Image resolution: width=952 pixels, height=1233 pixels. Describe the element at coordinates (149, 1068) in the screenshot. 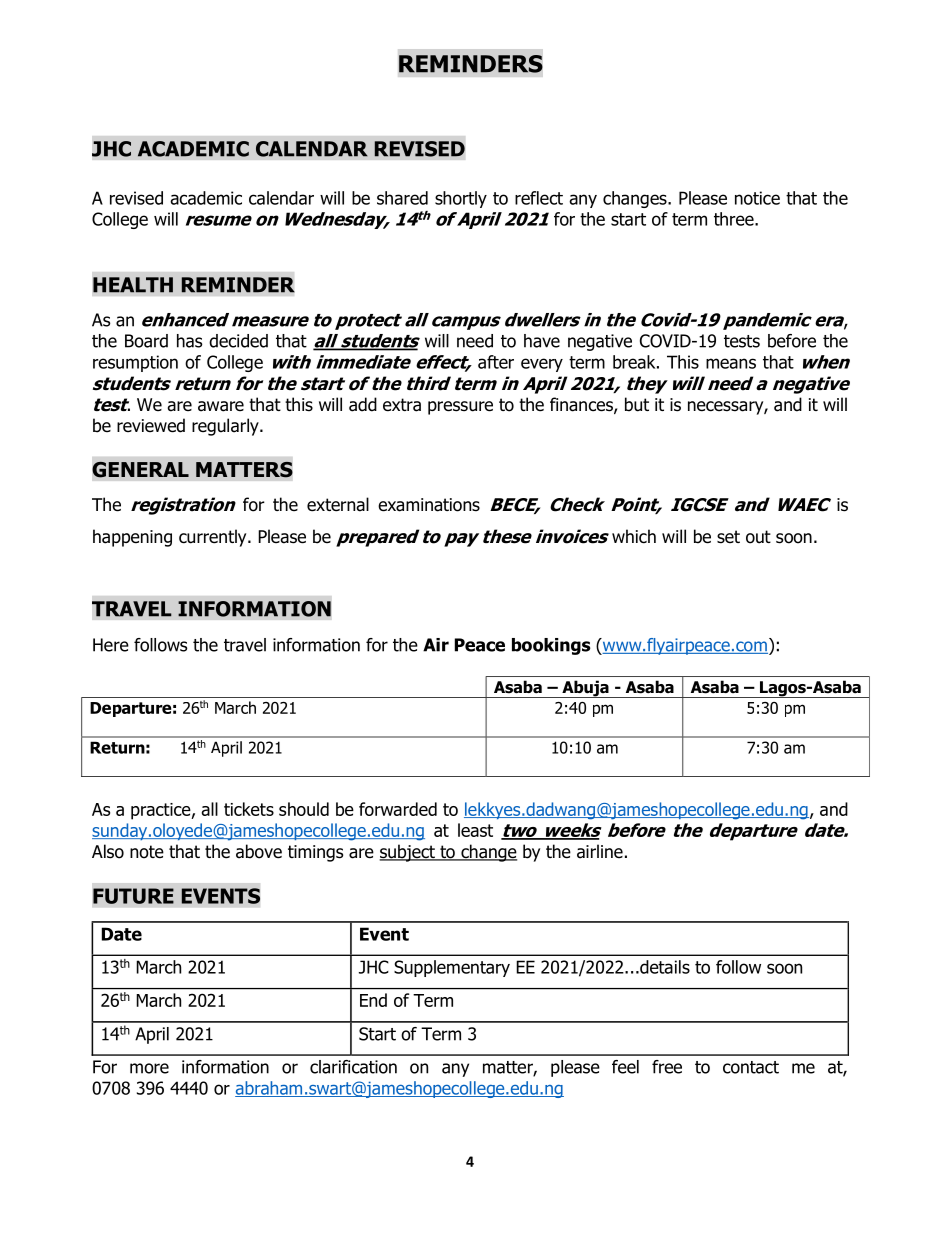

I see `more` at that location.
